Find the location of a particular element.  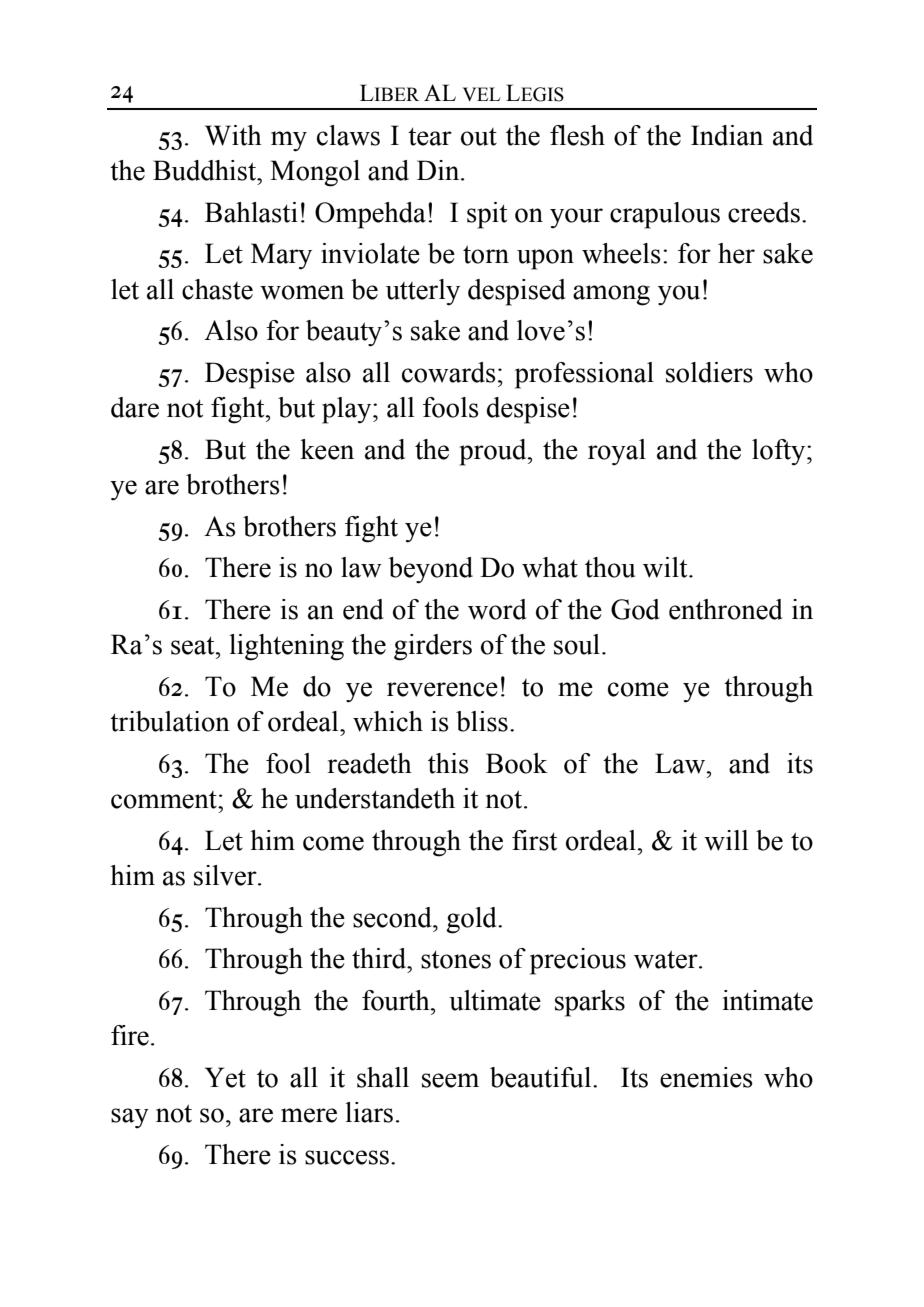

seem is located at coordinates (450, 1080).
